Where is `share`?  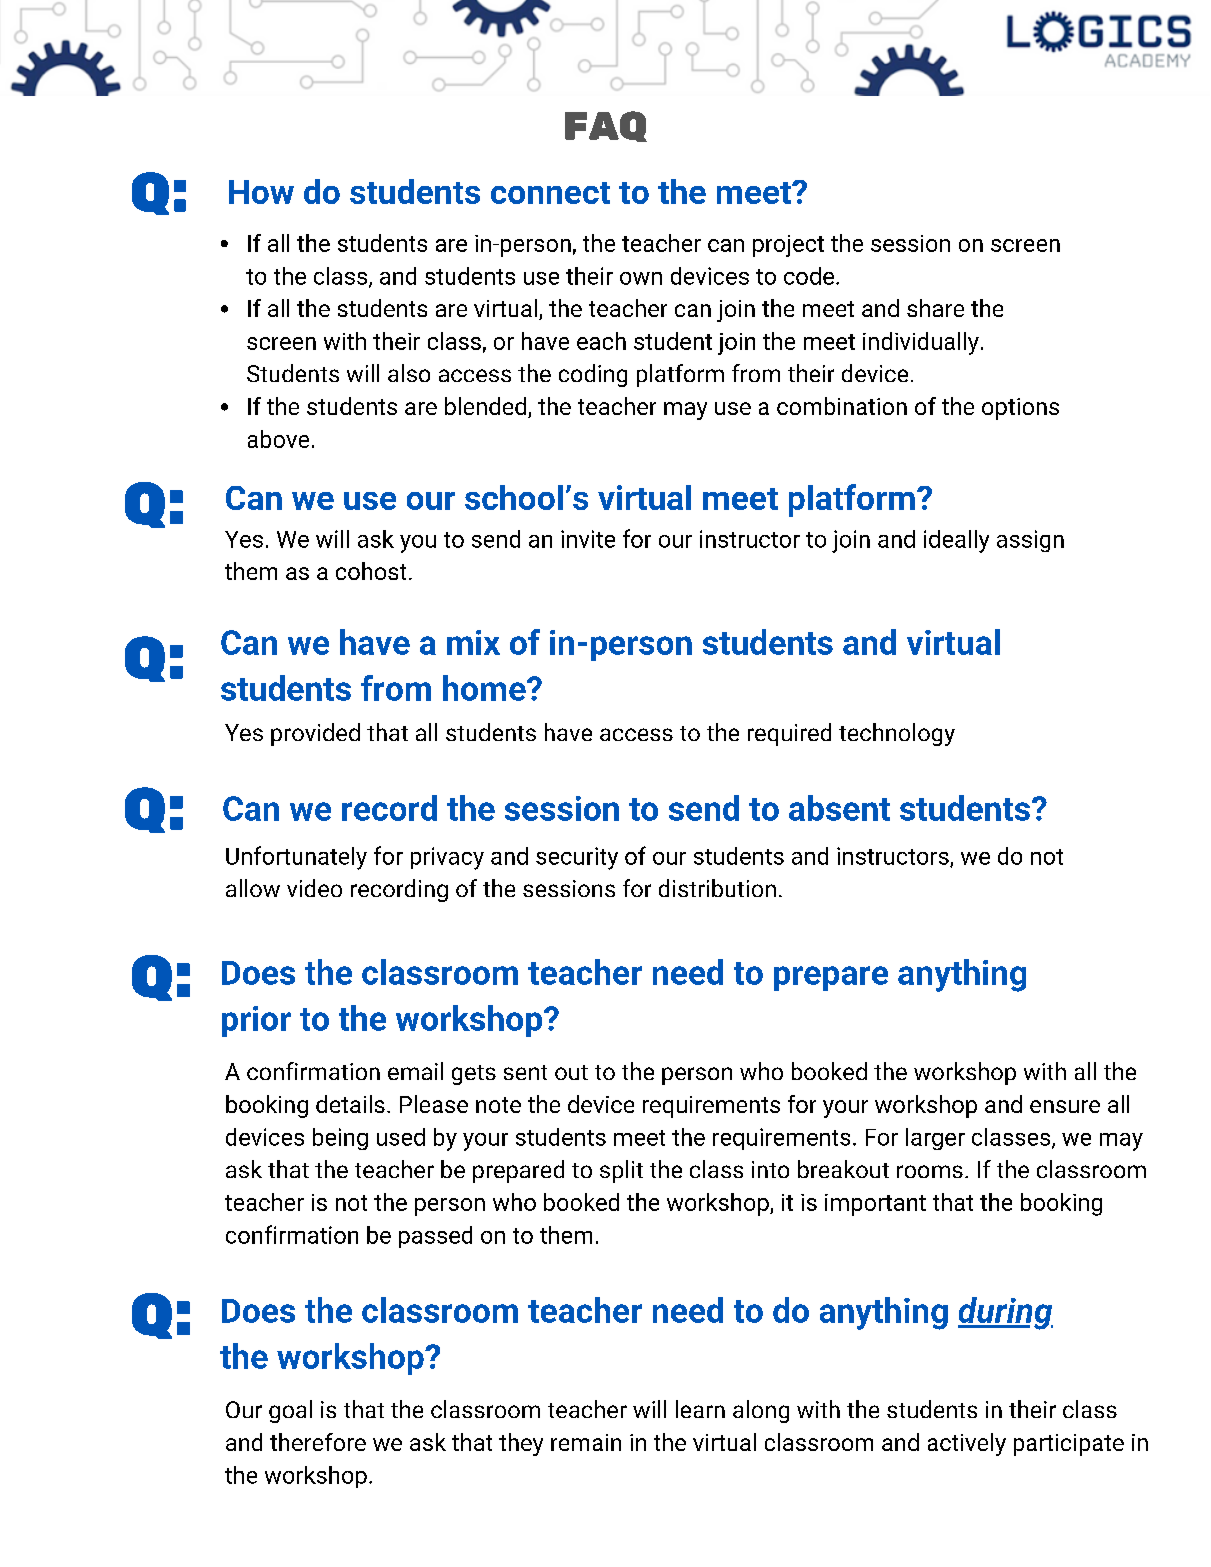
share is located at coordinates (935, 308).
